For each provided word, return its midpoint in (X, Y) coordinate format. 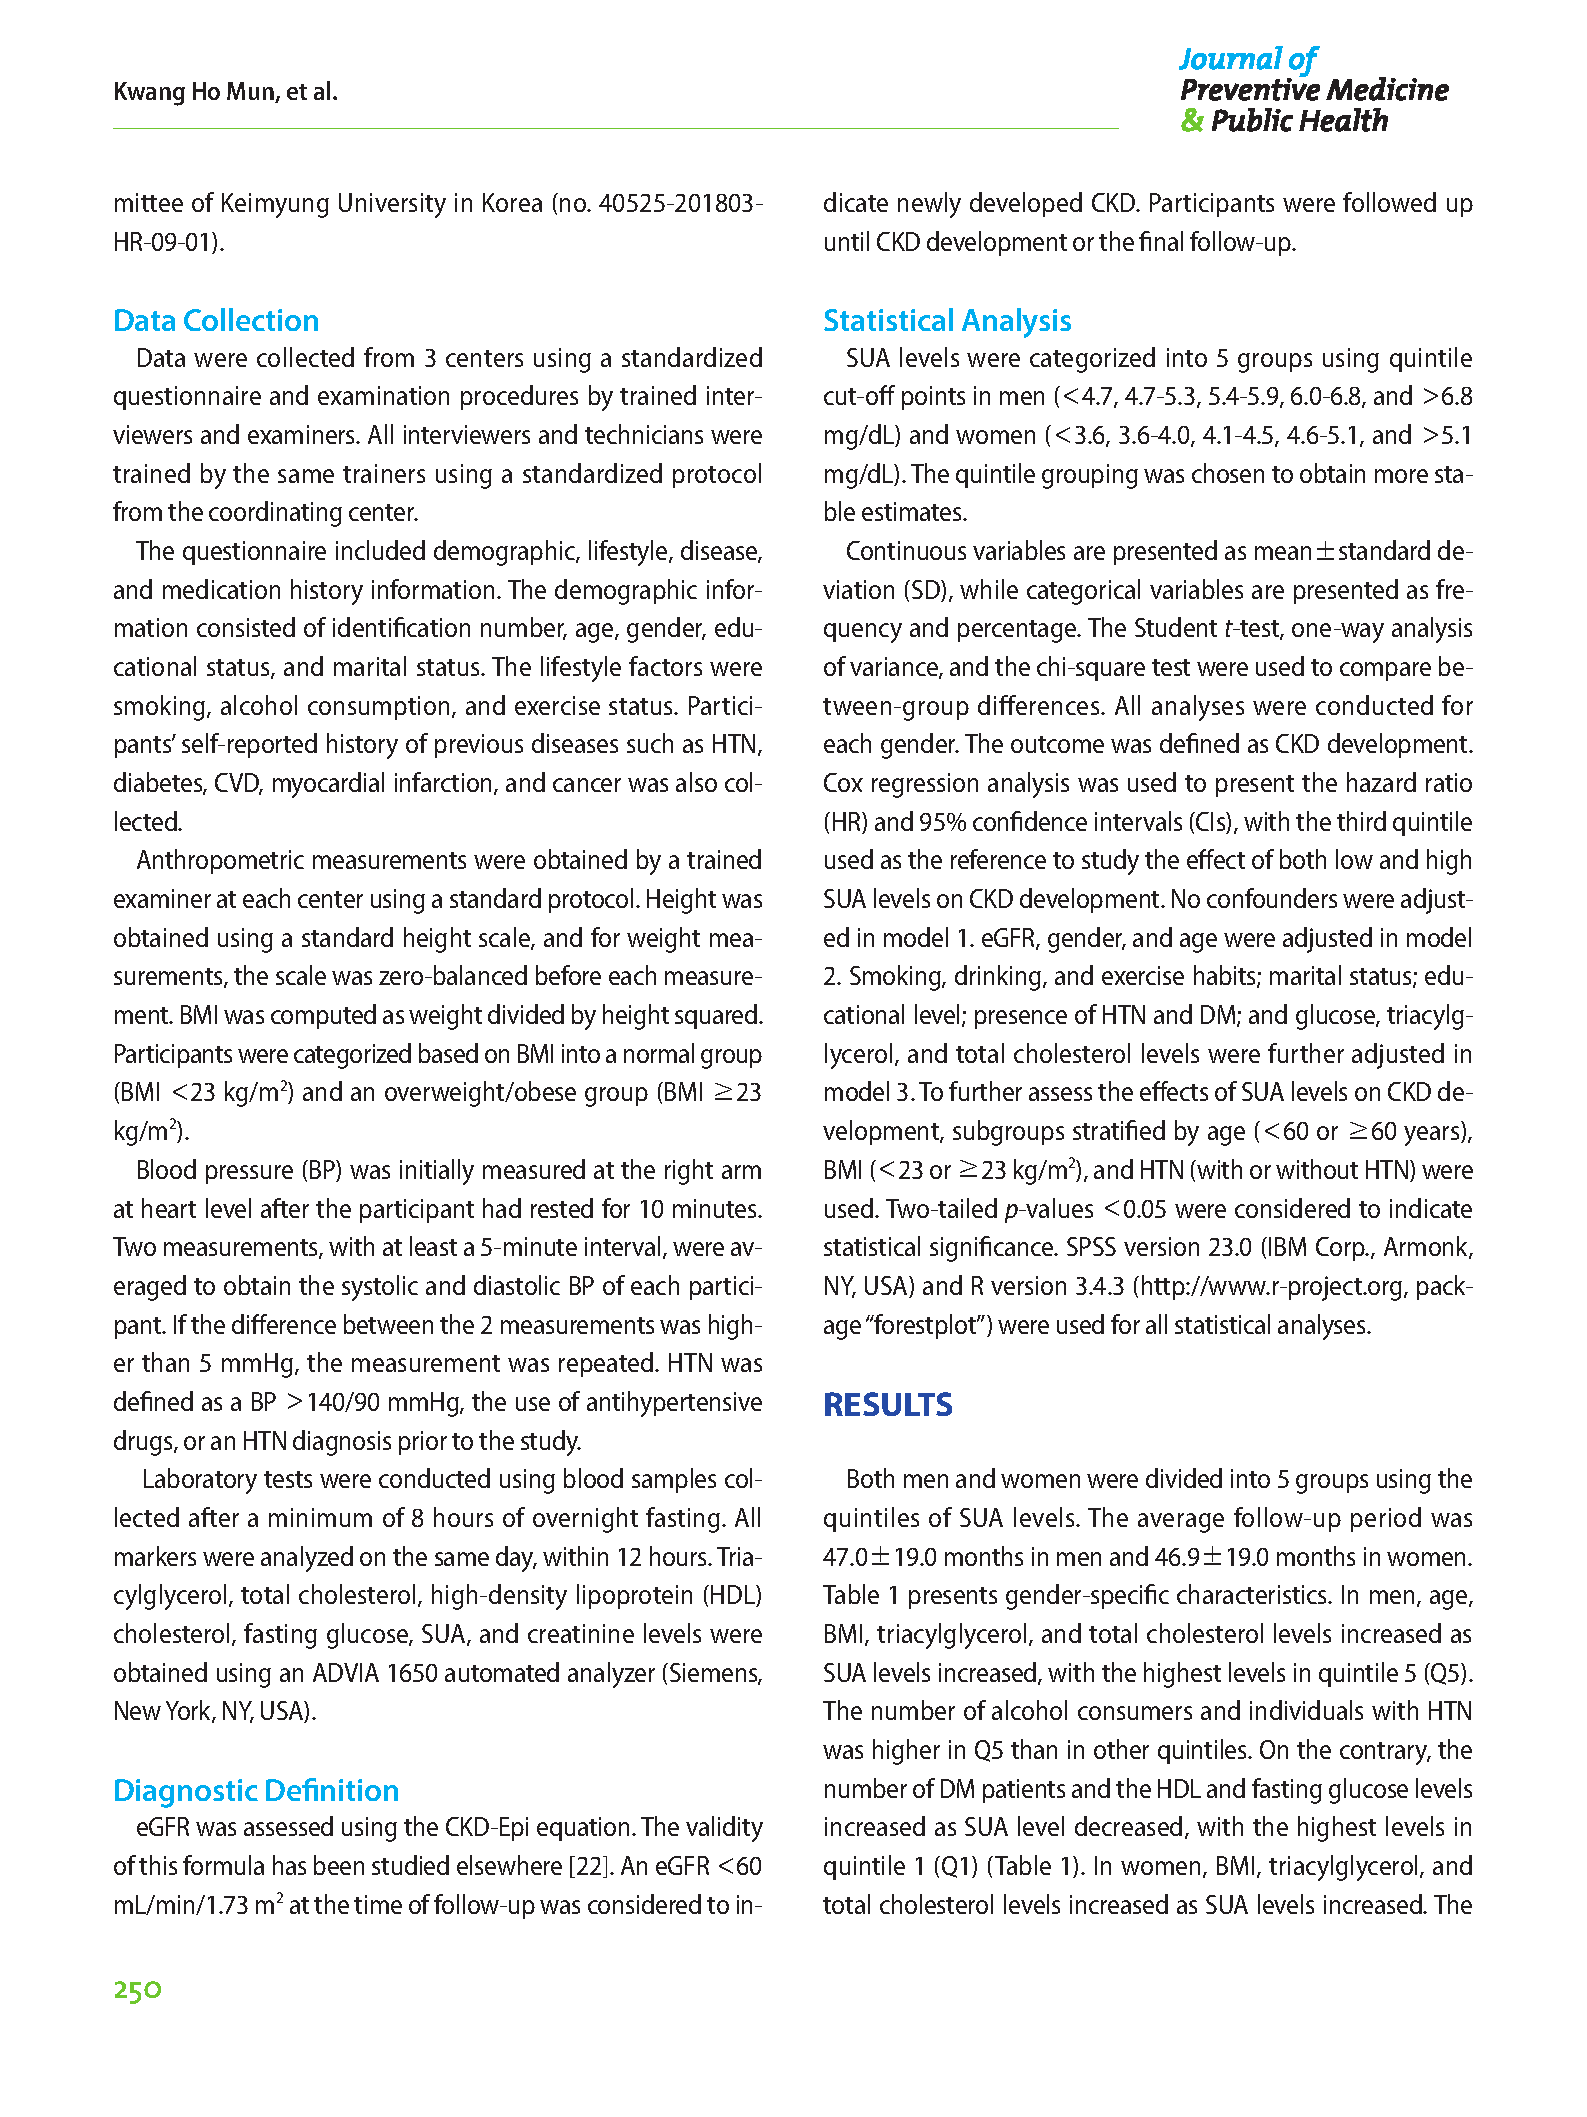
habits (1226, 976)
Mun (251, 92)
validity (724, 1829)
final (1161, 241)
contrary (1385, 1753)
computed (323, 1016)
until (847, 241)
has (289, 1865)
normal (659, 1053)
